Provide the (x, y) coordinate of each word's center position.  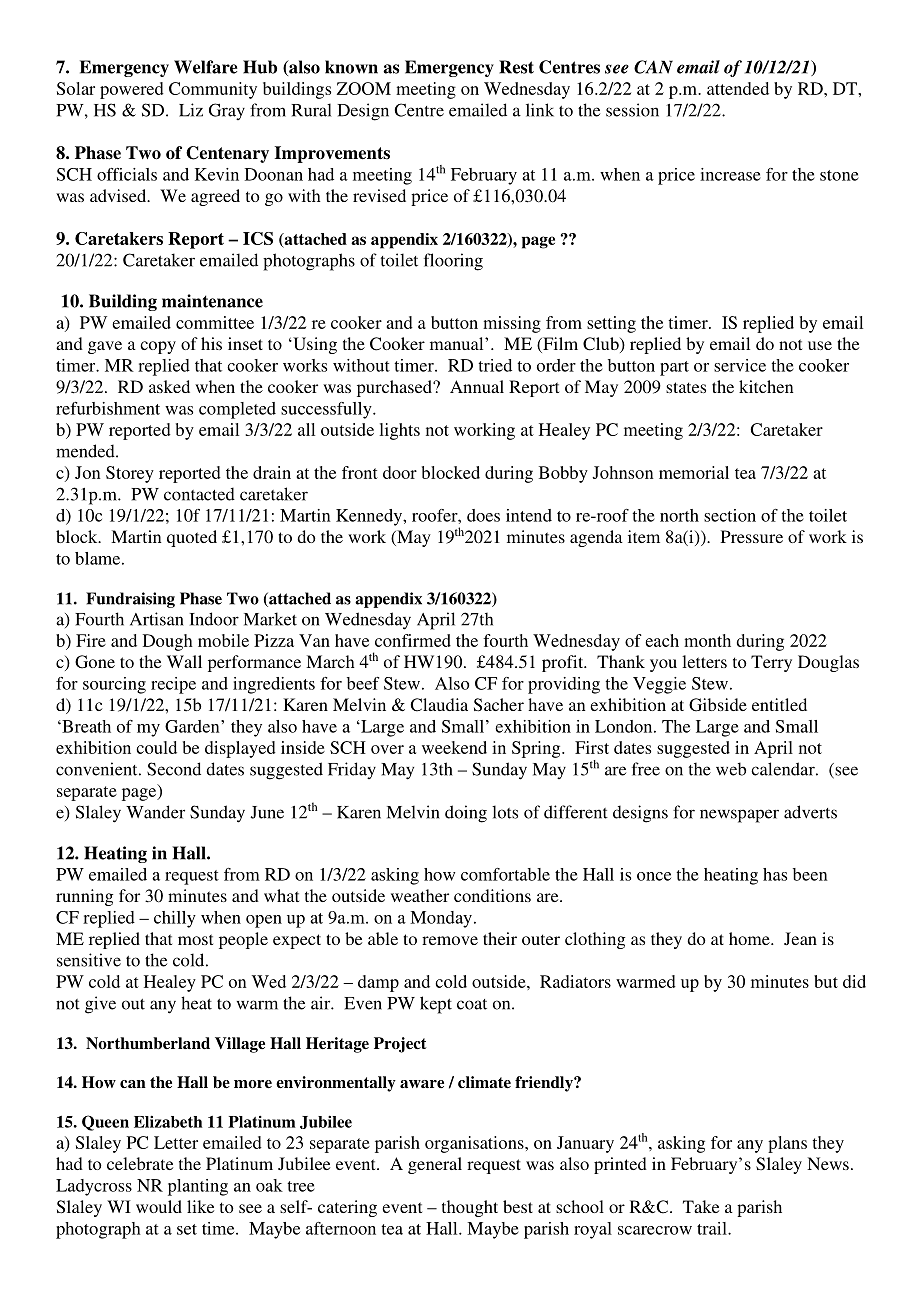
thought (470, 1208)
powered (132, 90)
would (159, 1206)
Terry (771, 663)
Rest (516, 67)
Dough (168, 642)
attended (738, 88)
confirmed (413, 640)
